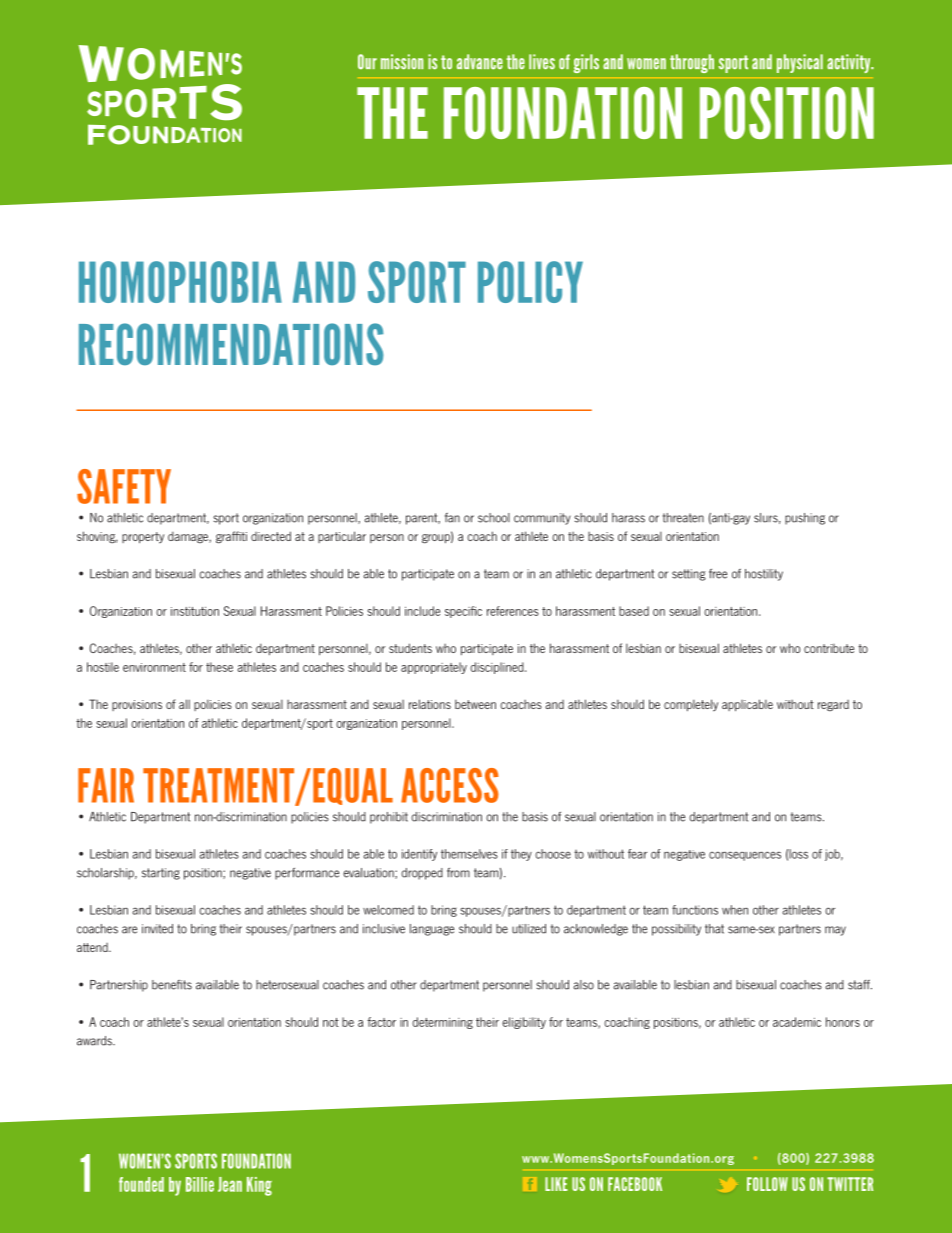 The image size is (952, 1233). What do you see at coordinates (556, 1184) in the document?
I see `LIKE` at bounding box center [556, 1184].
